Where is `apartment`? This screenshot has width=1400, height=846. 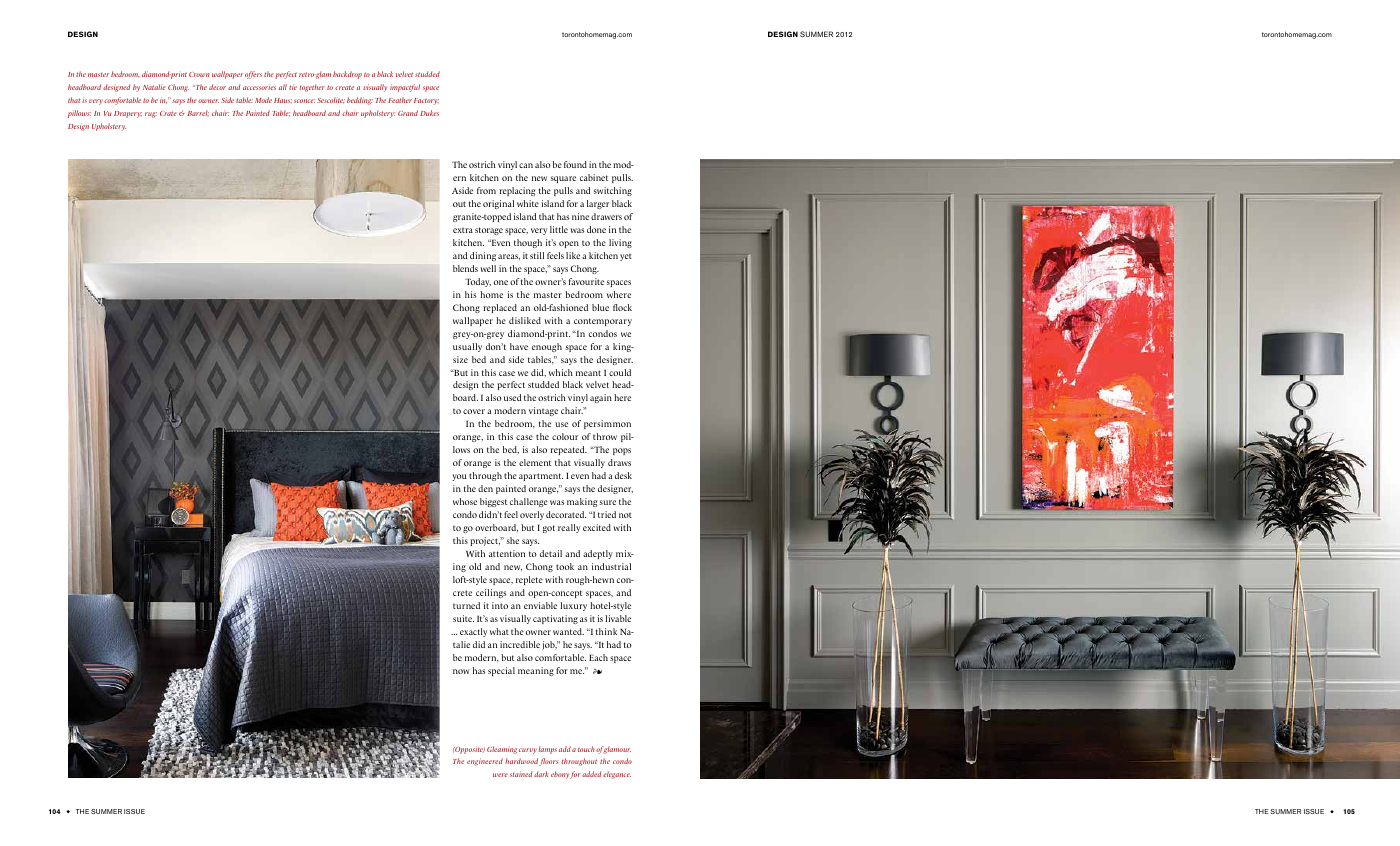 apartment is located at coordinates (541, 477).
